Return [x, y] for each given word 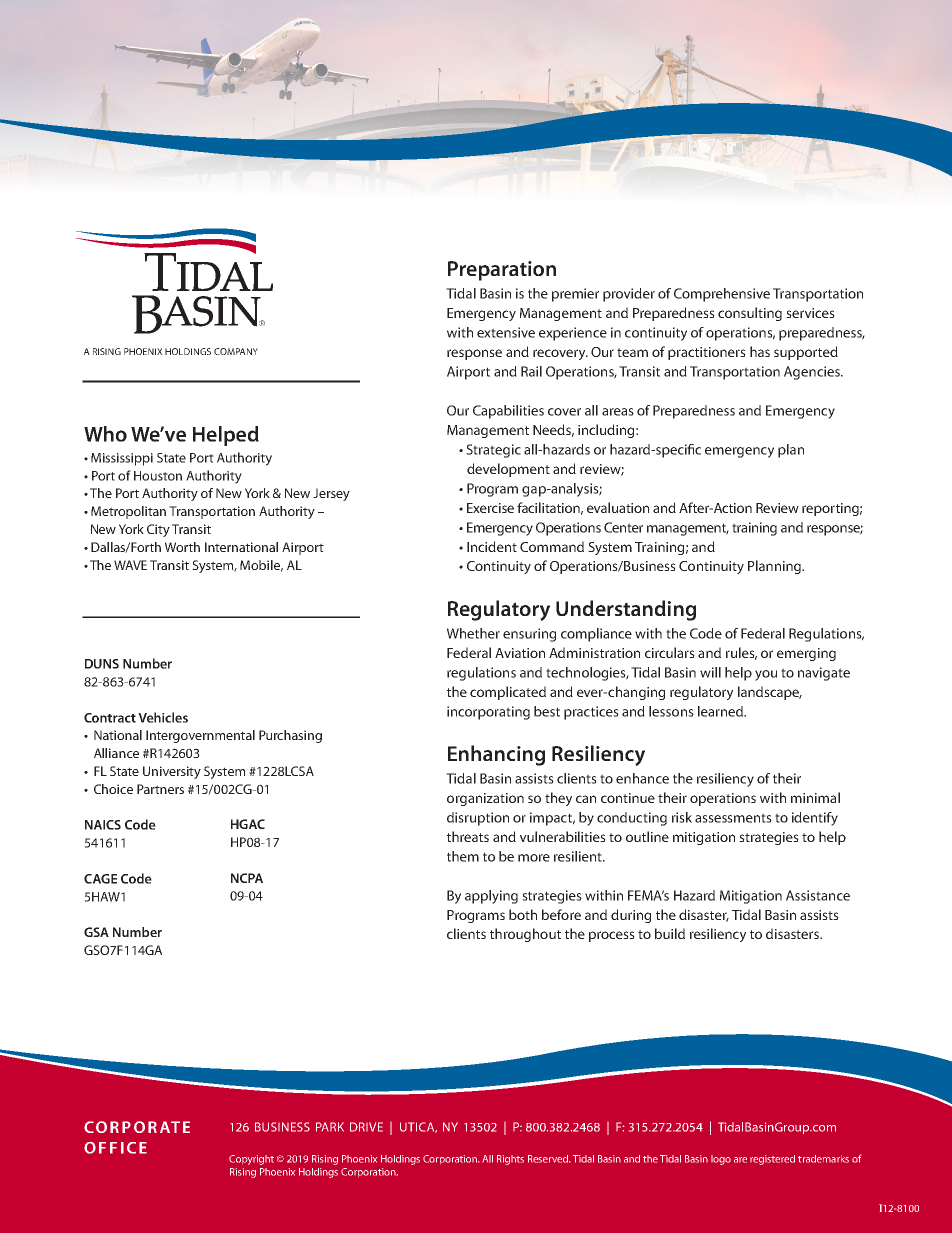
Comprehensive [722, 295]
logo [721, 1160]
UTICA [418, 1127]
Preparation [502, 271]
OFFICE [115, 1148]
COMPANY [236, 351]
